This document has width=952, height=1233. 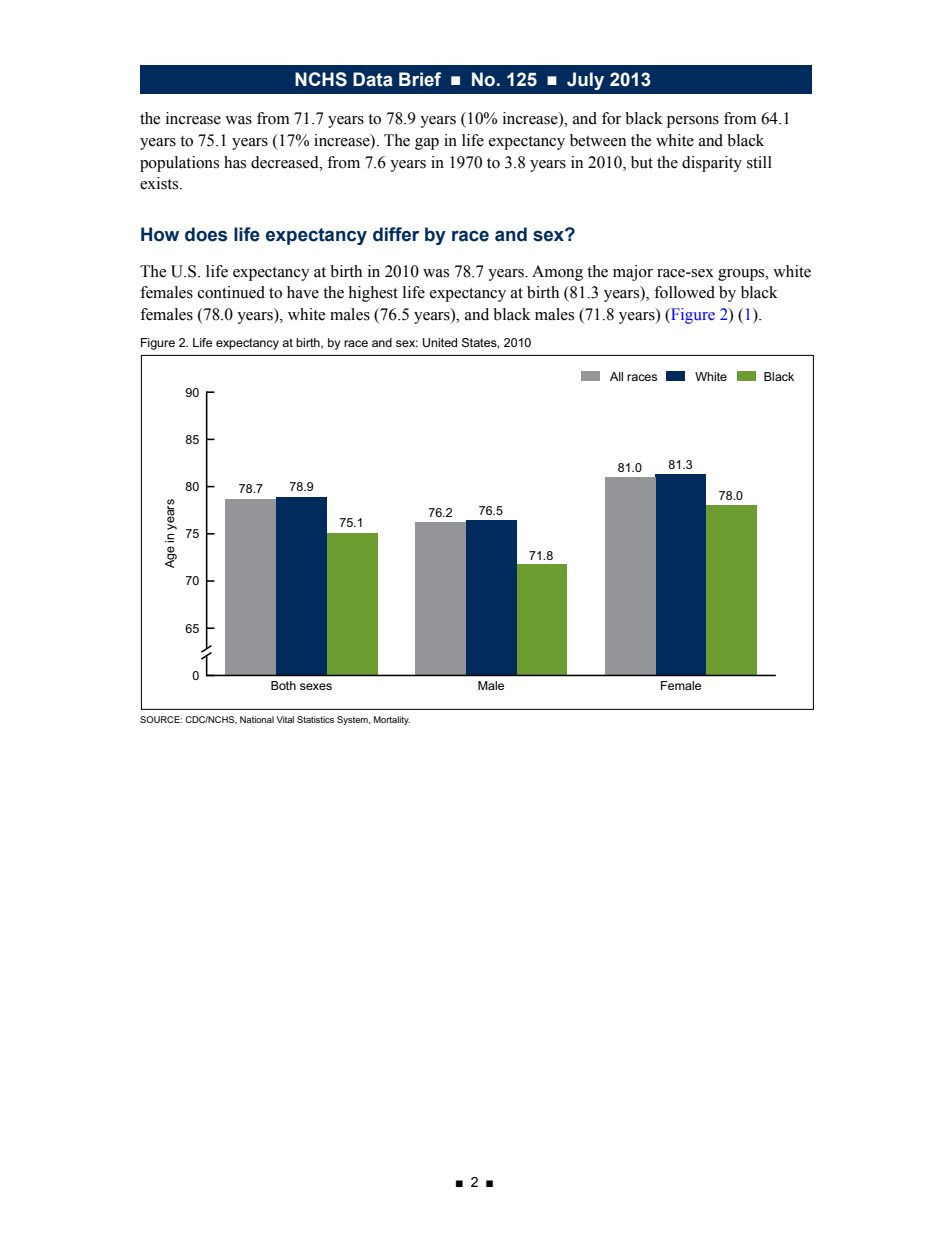 I want to click on Both, so click(x=283, y=685).
